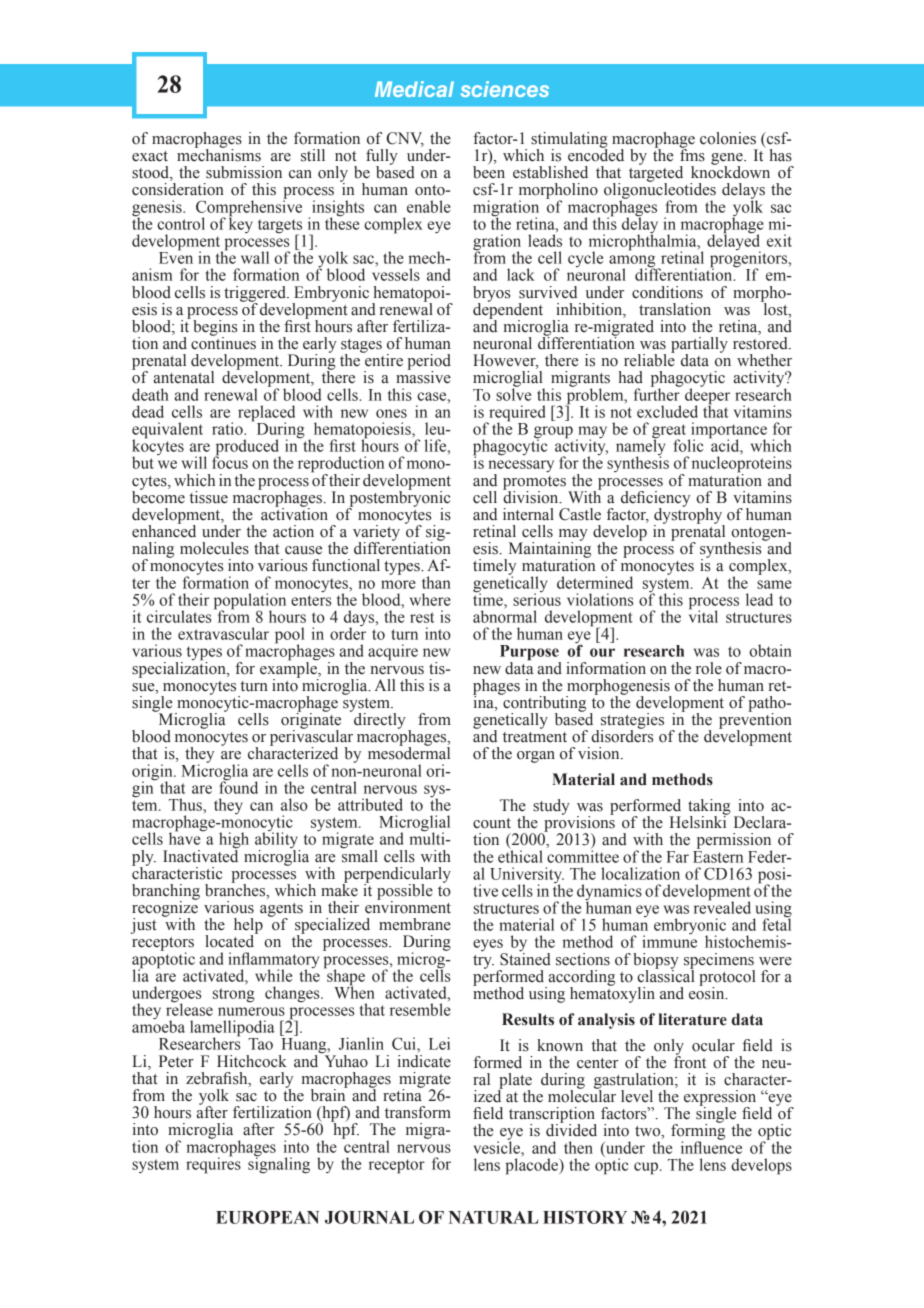 Image resolution: width=924 pixels, height=1308 pixels. Describe the element at coordinates (709, 668) in the screenshot. I see `role` at that location.
